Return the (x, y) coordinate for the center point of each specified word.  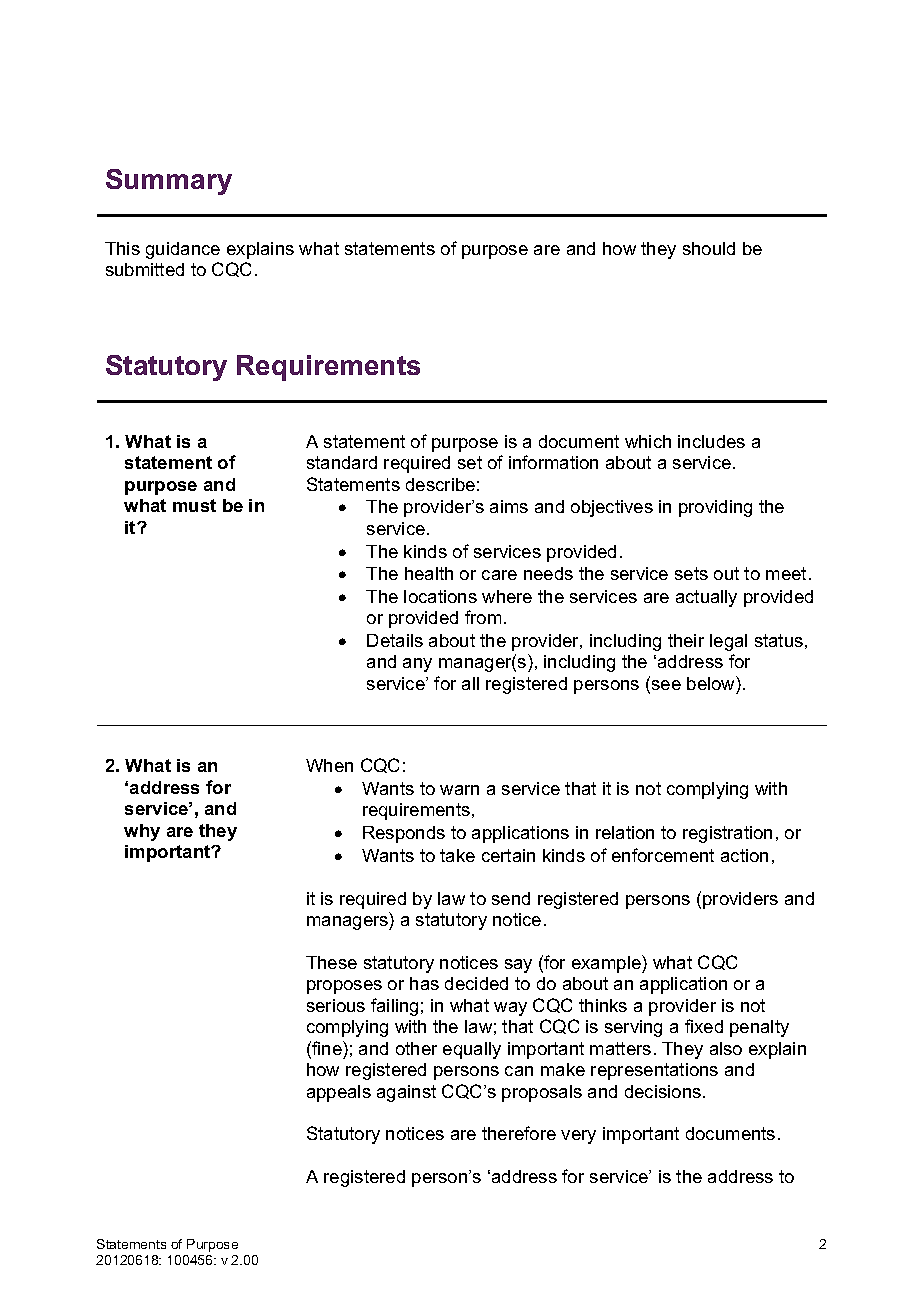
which (648, 441)
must (194, 505)
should (709, 248)
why (142, 832)
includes (711, 441)
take (457, 855)
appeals (339, 1093)
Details (395, 640)
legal (728, 642)
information (553, 462)
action (744, 855)
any (417, 665)
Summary (169, 182)
